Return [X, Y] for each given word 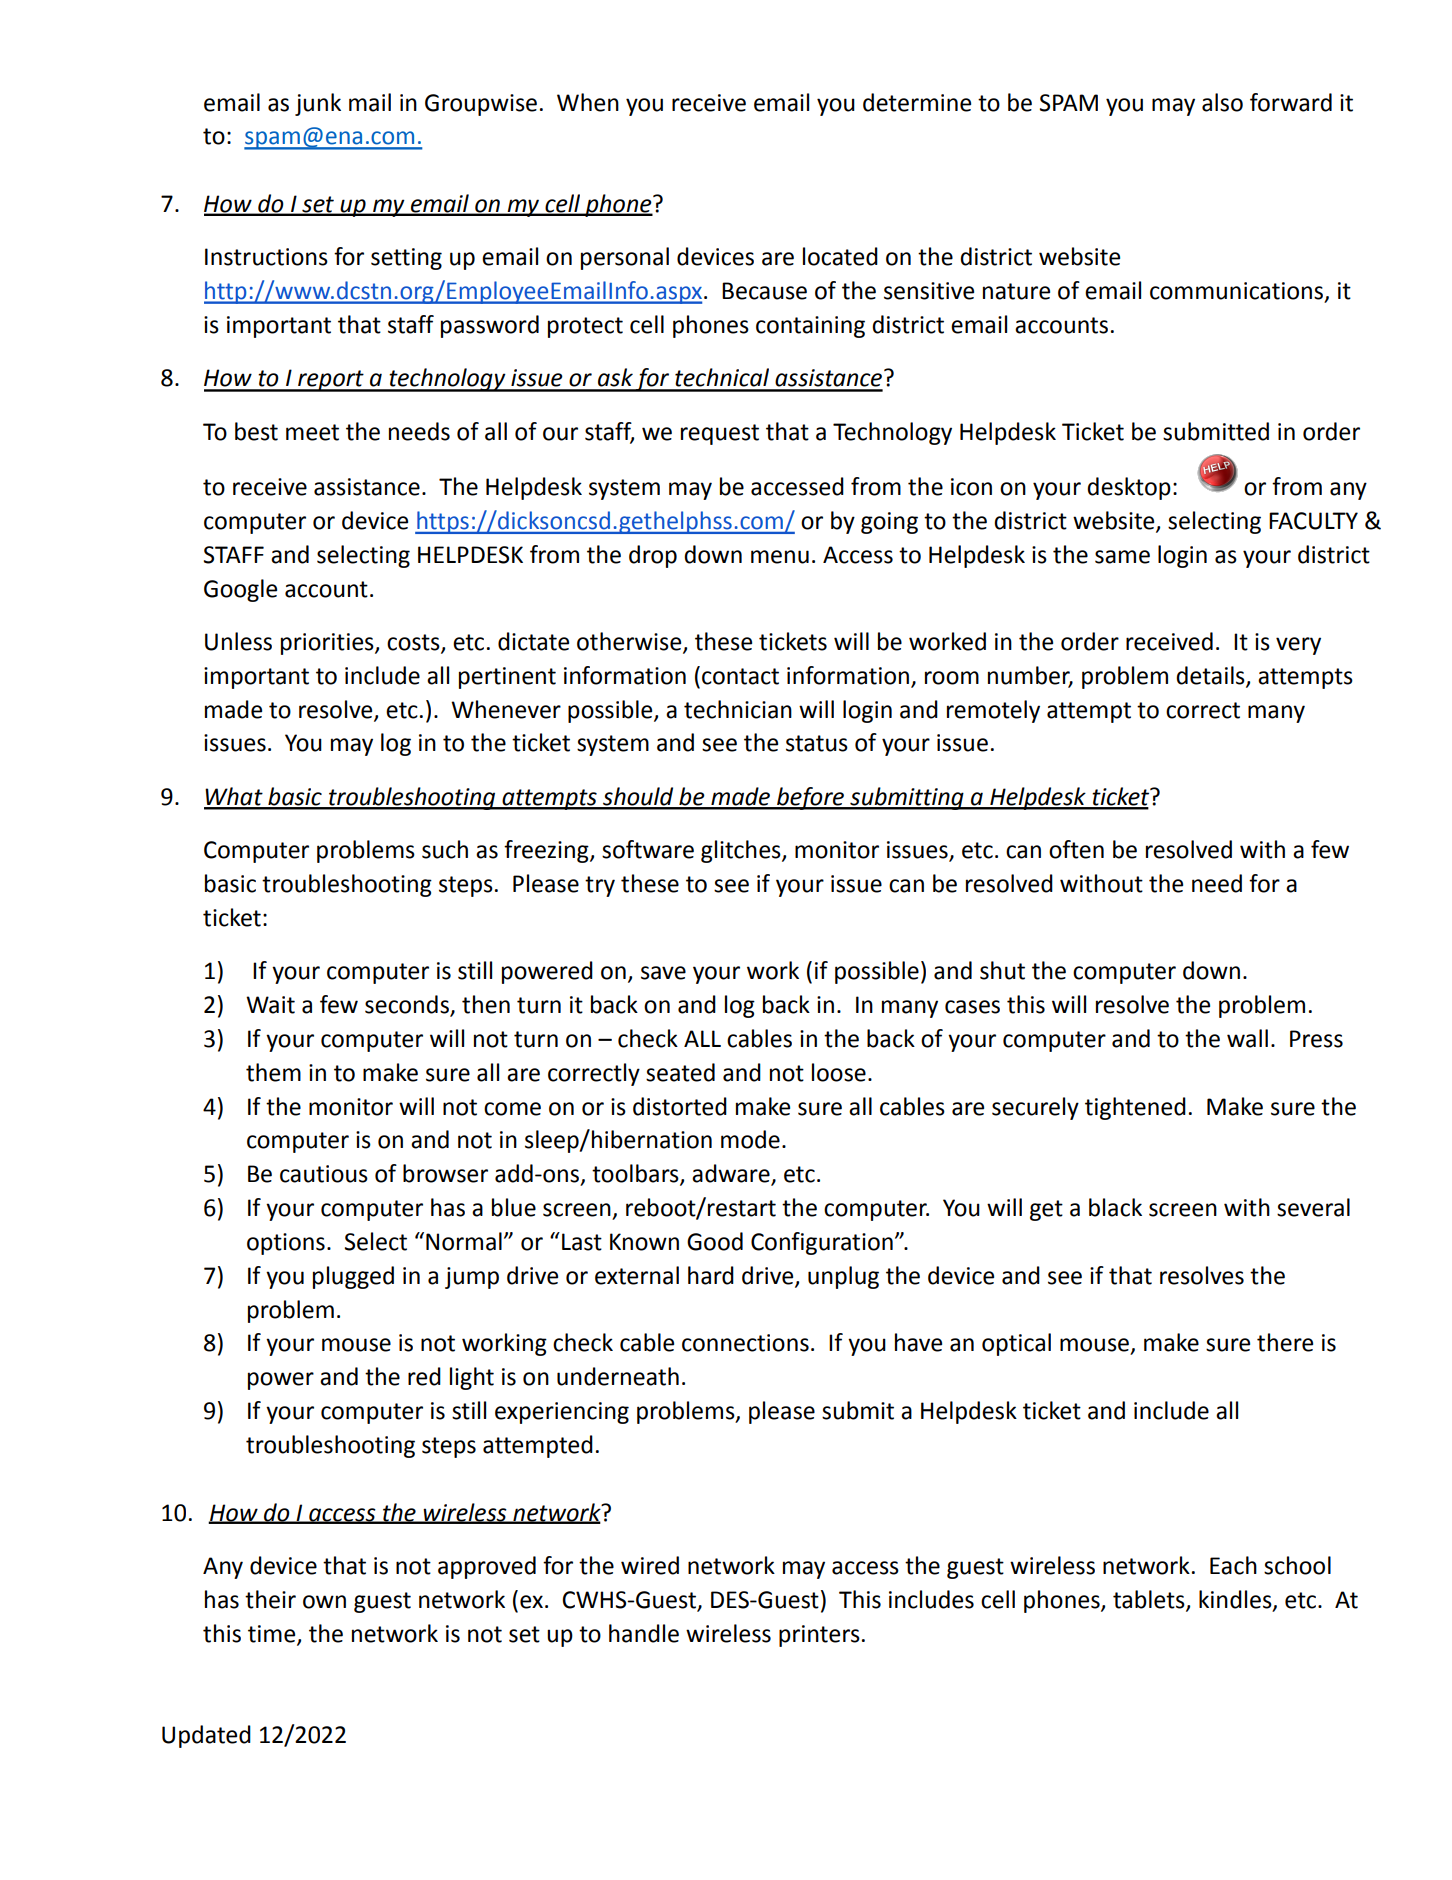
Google [240, 590]
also [1222, 102]
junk [318, 104]
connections [745, 1343]
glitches [742, 851]
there [1285, 1342]
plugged [353, 1277]
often [1076, 849]
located [840, 256]
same [1122, 557]
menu [780, 557]
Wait [270, 1005]
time [273, 1634]
